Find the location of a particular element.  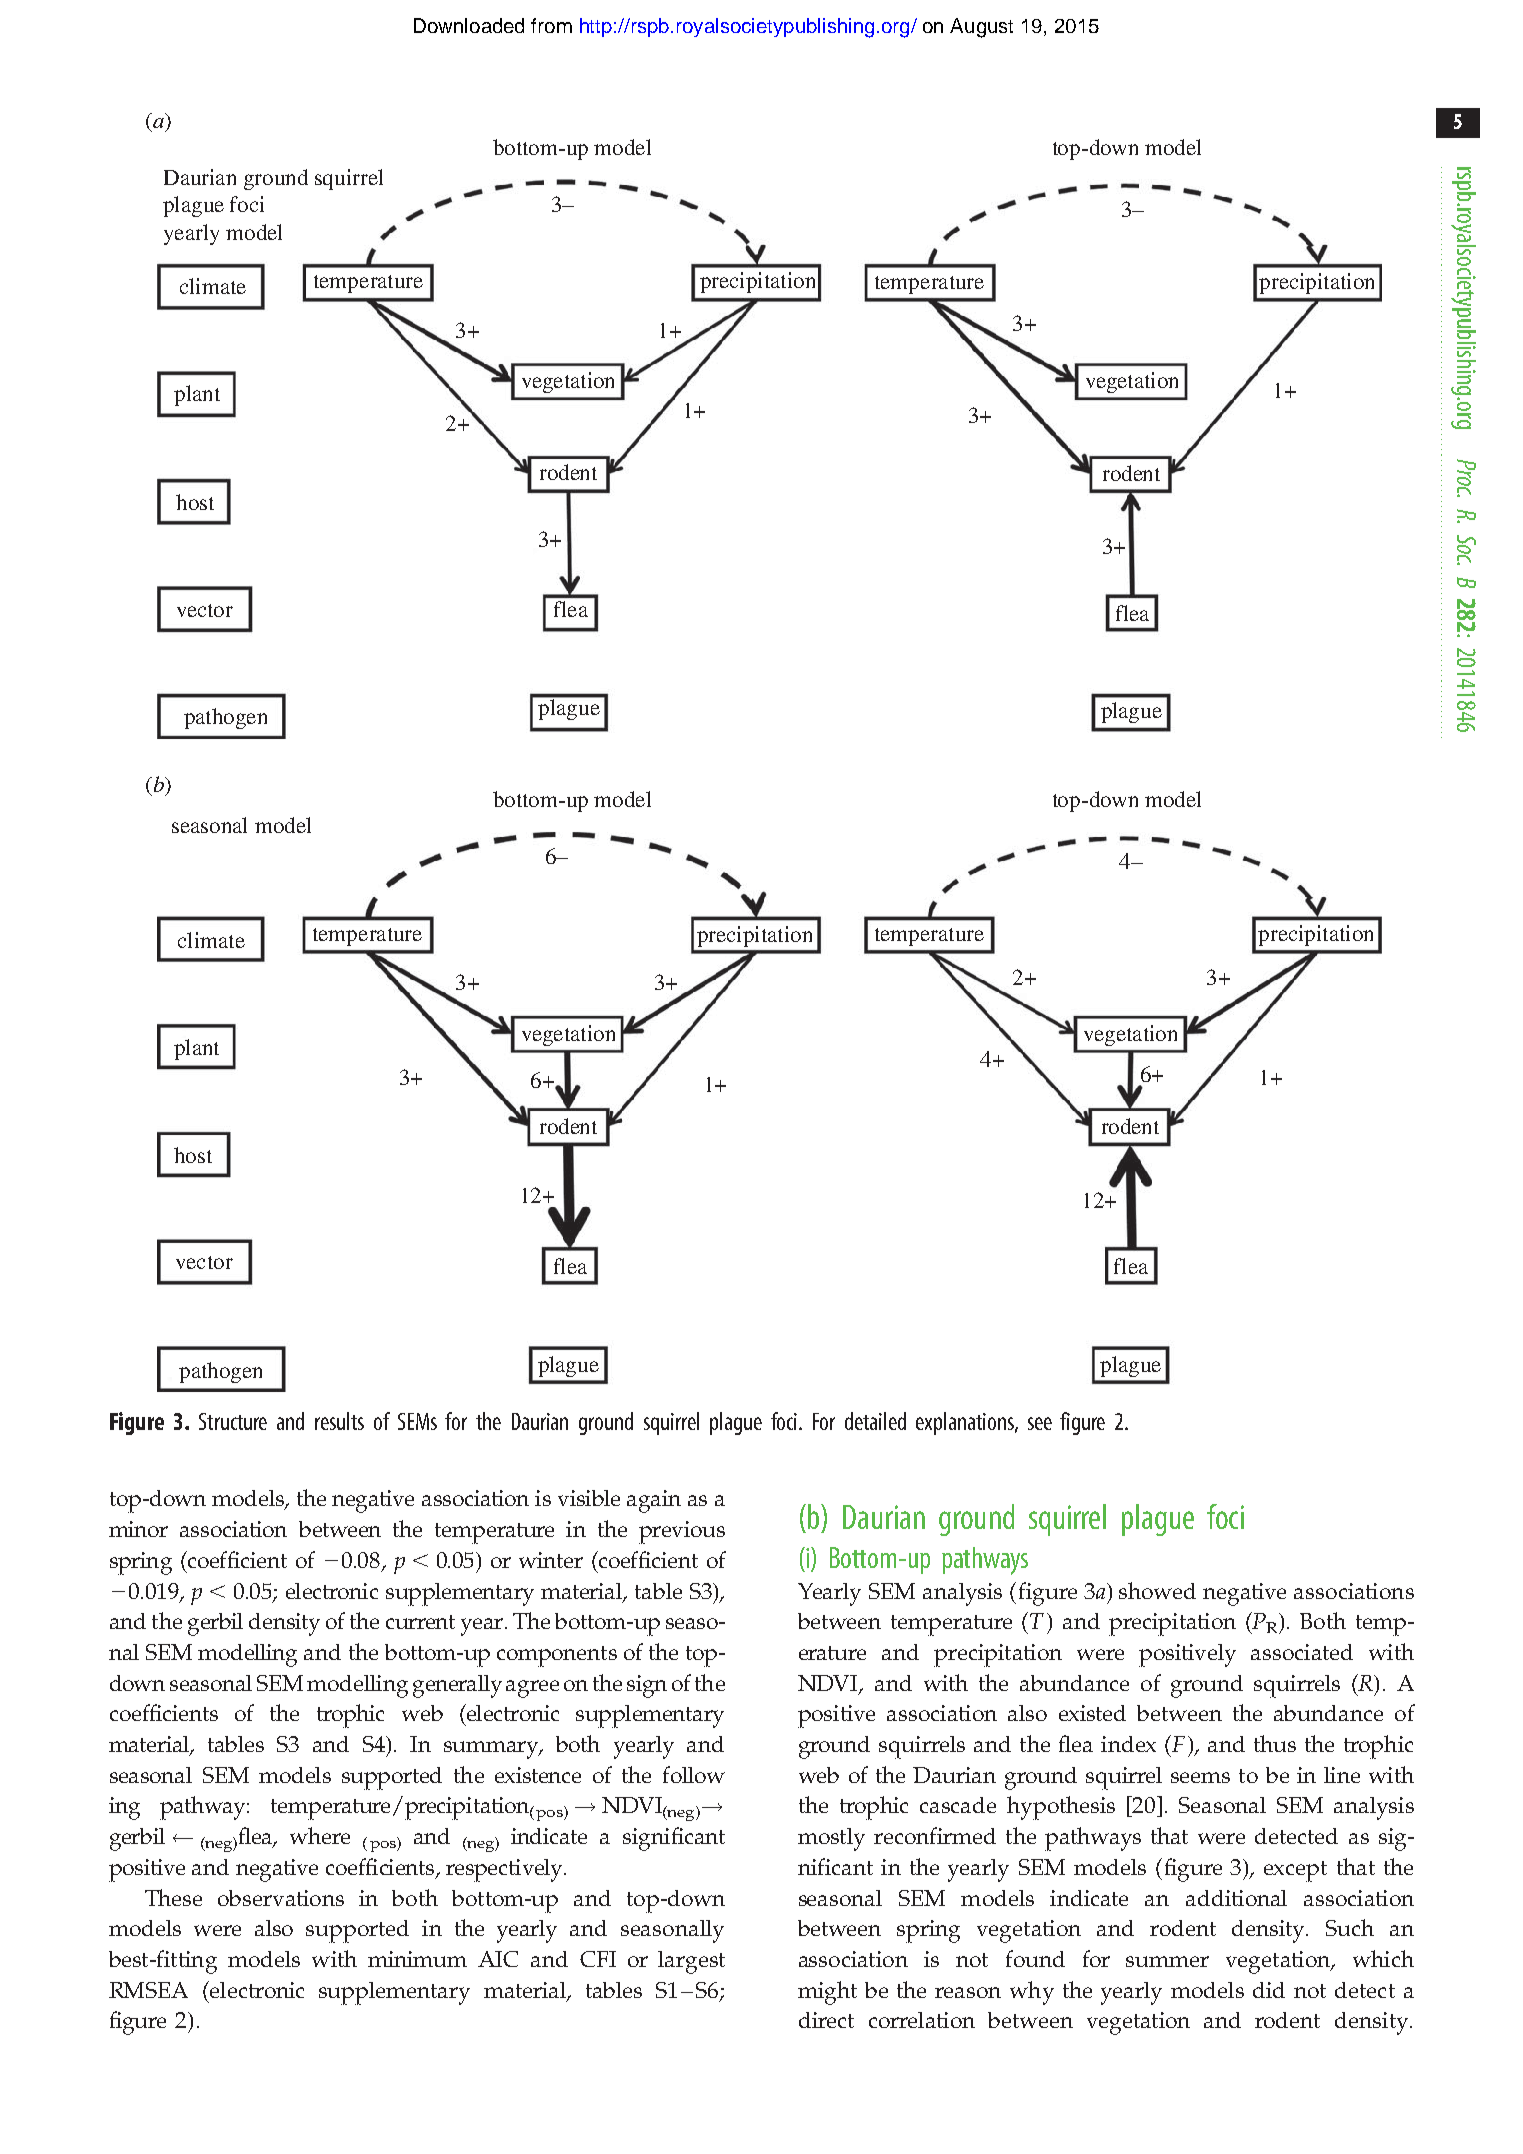

observations is located at coordinates (281, 1898).
